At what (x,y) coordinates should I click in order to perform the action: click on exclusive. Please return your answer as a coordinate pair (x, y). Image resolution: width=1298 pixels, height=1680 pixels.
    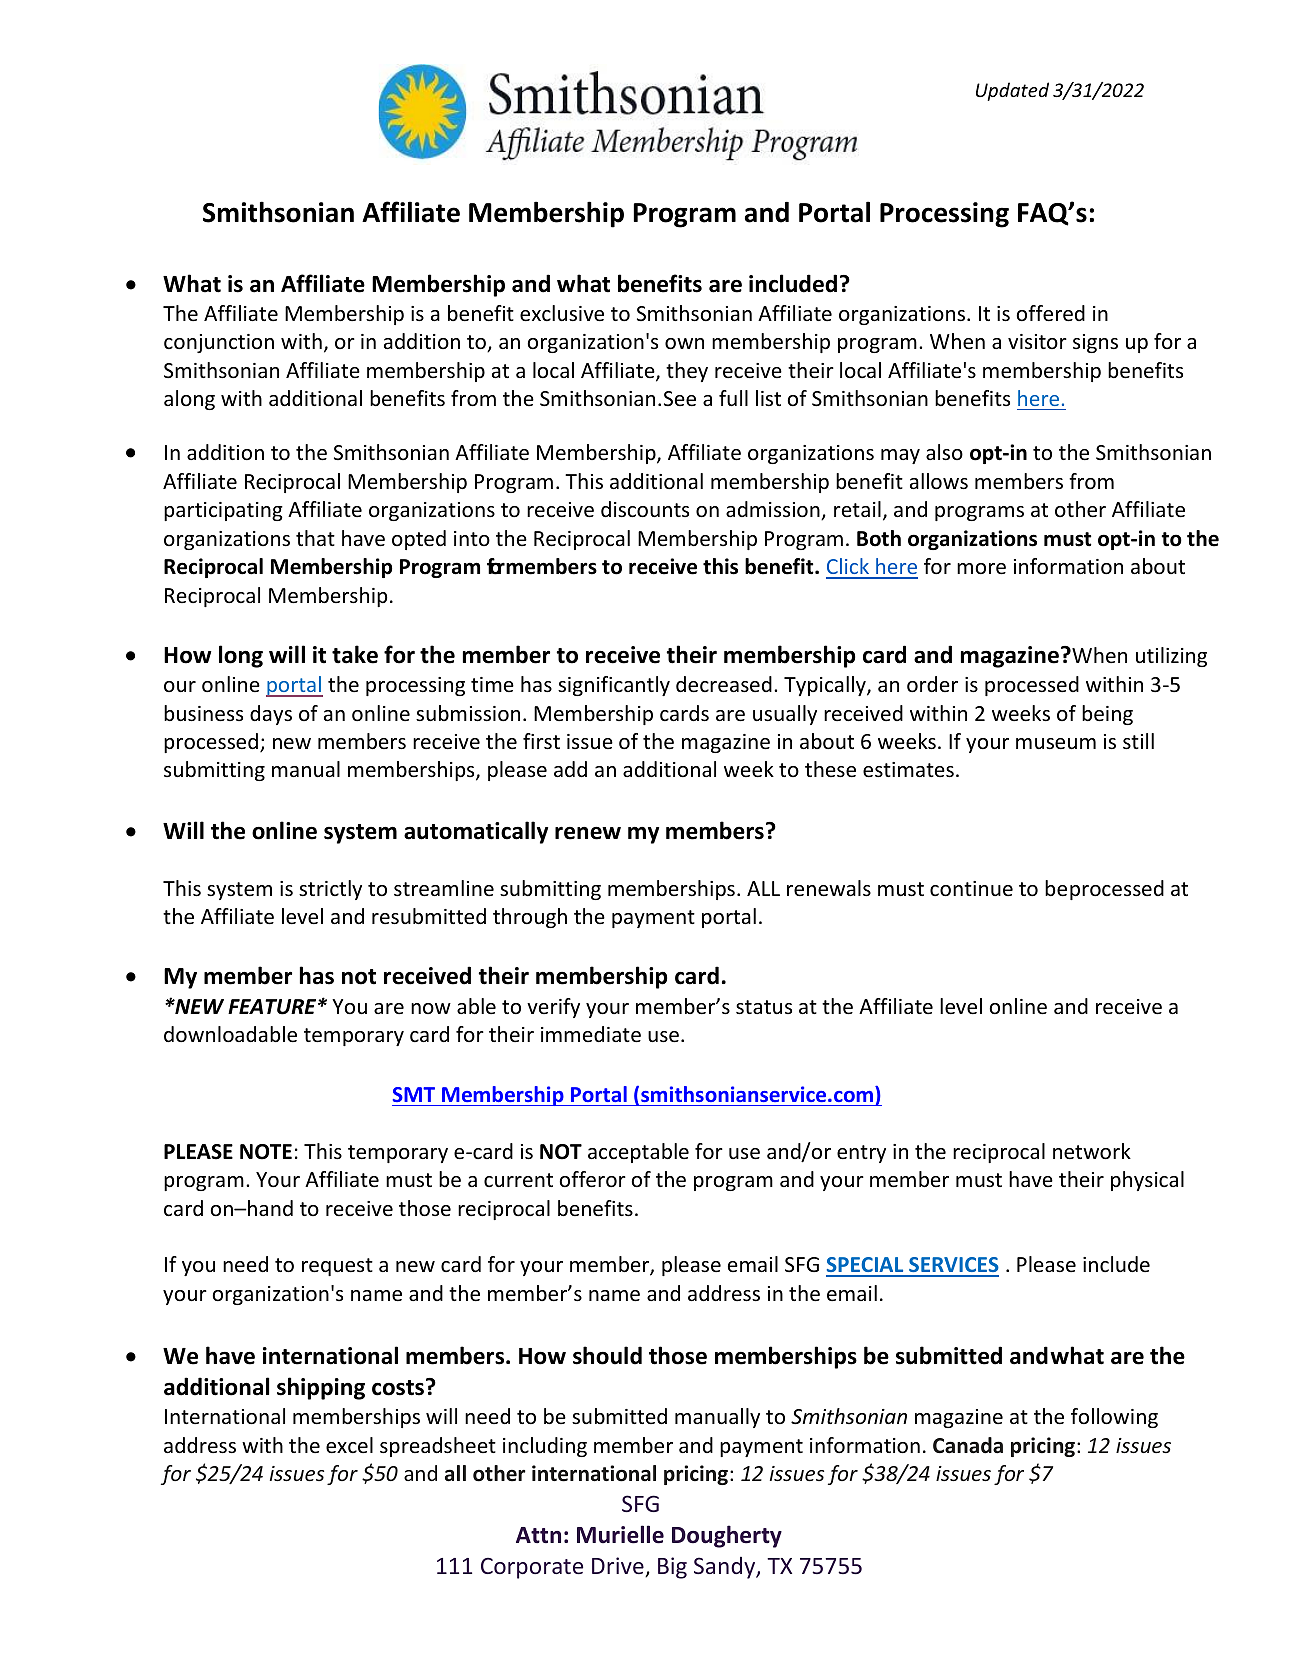
    Looking at the image, I should click on (562, 313).
